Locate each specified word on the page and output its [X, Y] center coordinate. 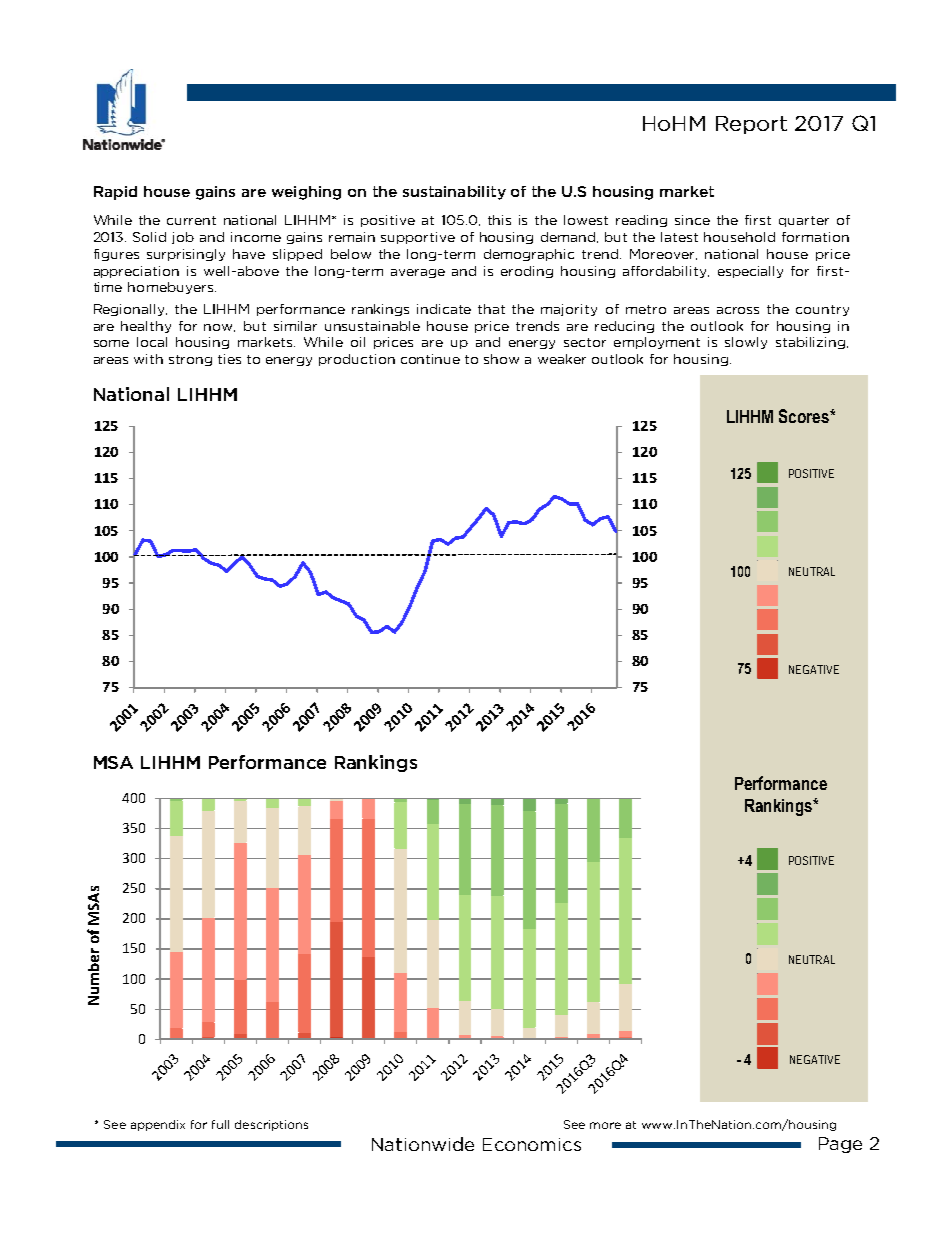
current [191, 220]
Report [751, 125]
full [220, 1124]
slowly [746, 343]
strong [190, 360]
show [501, 359]
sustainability [454, 193]
